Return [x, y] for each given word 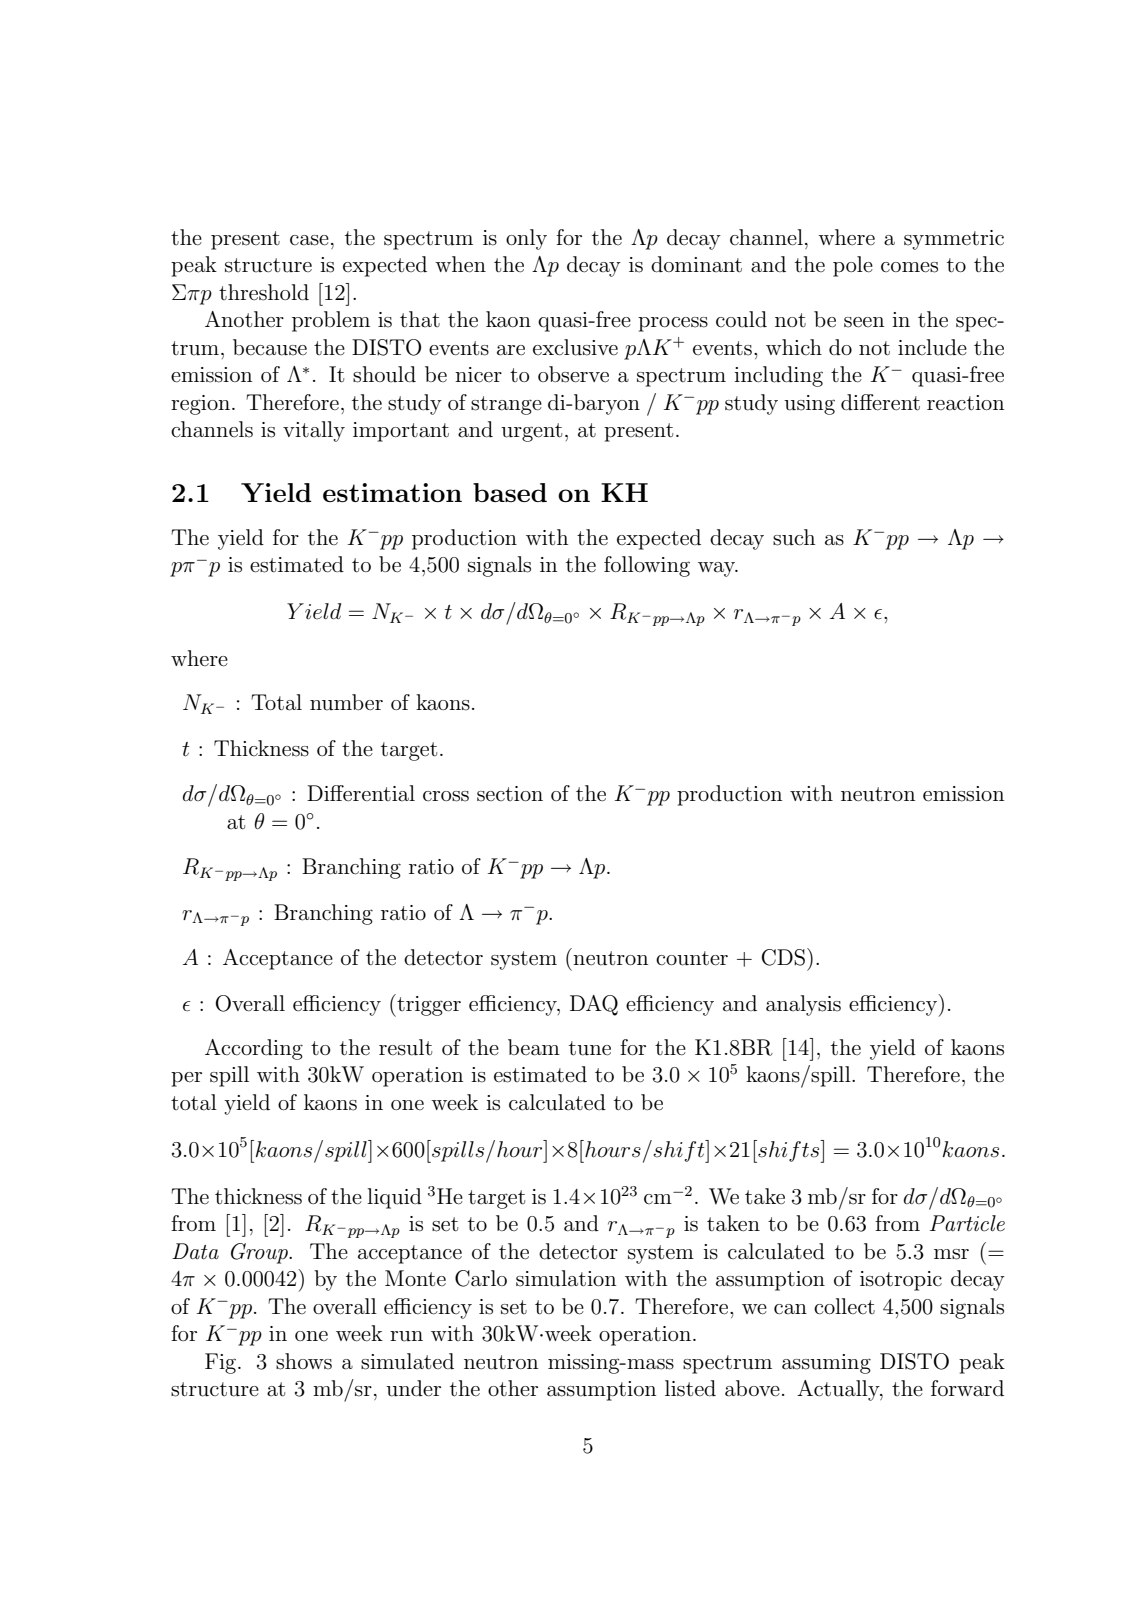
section [510, 794]
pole [853, 266]
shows [304, 1361]
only [526, 239]
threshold [264, 292]
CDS [783, 957]
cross [446, 796]
